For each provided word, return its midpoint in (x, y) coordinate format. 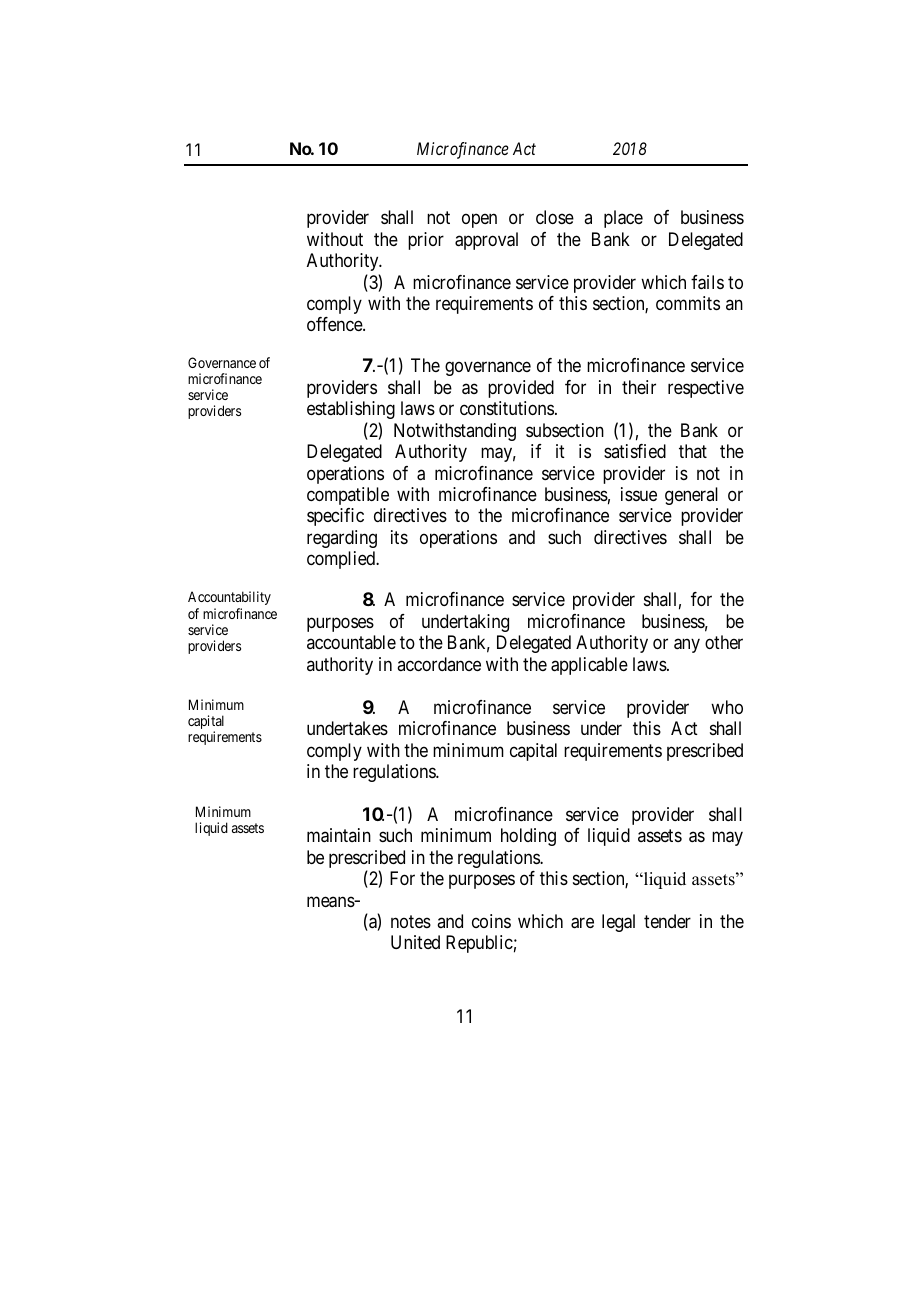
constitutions (507, 408)
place (623, 219)
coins (491, 921)
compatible (348, 496)
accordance (439, 664)
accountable (351, 642)
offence (335, 324)
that (693, 451)
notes (411, 921)
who (727, 707)
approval (486, 241)
